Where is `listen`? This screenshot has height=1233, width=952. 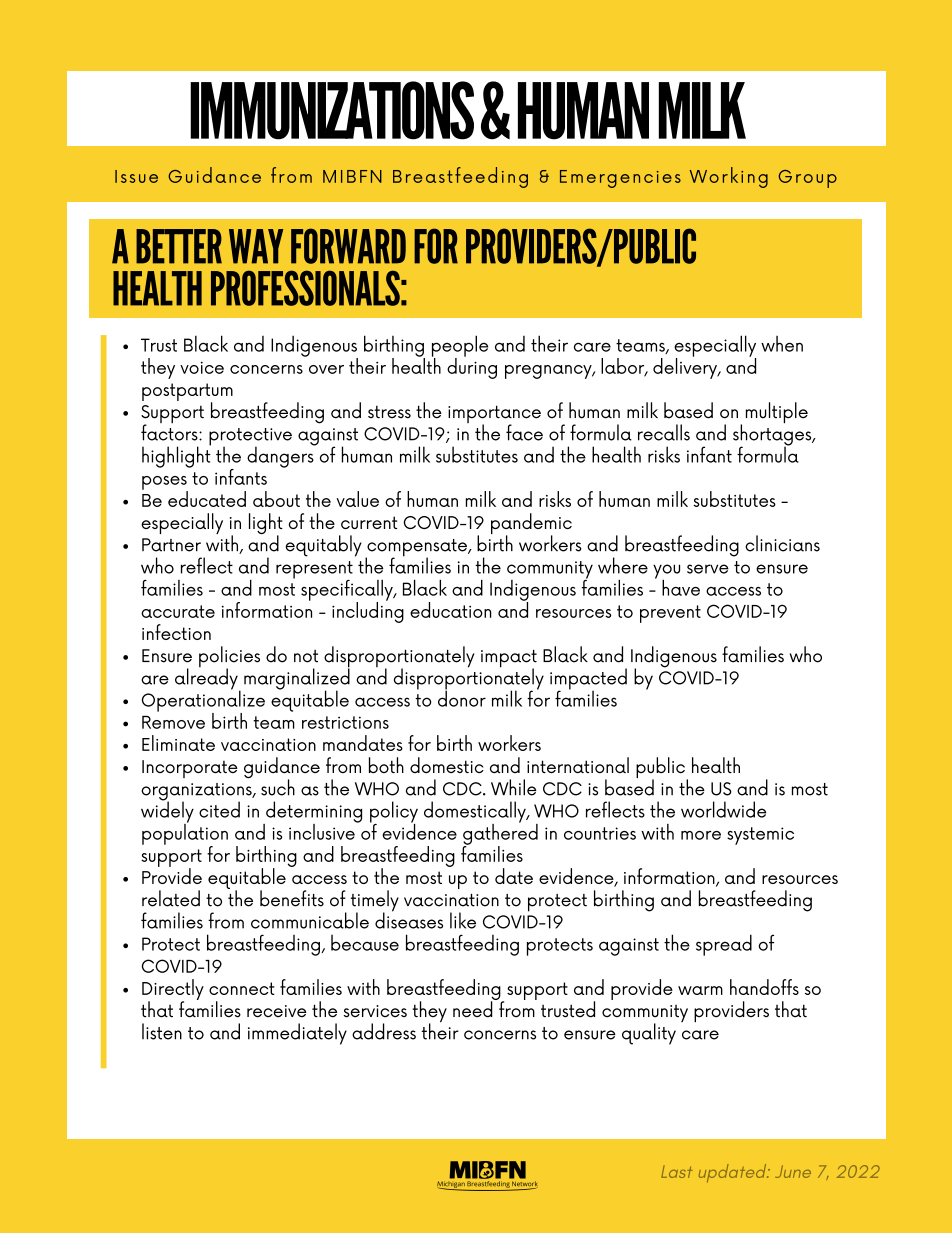
listen is located at coordinates (162, 1031).
